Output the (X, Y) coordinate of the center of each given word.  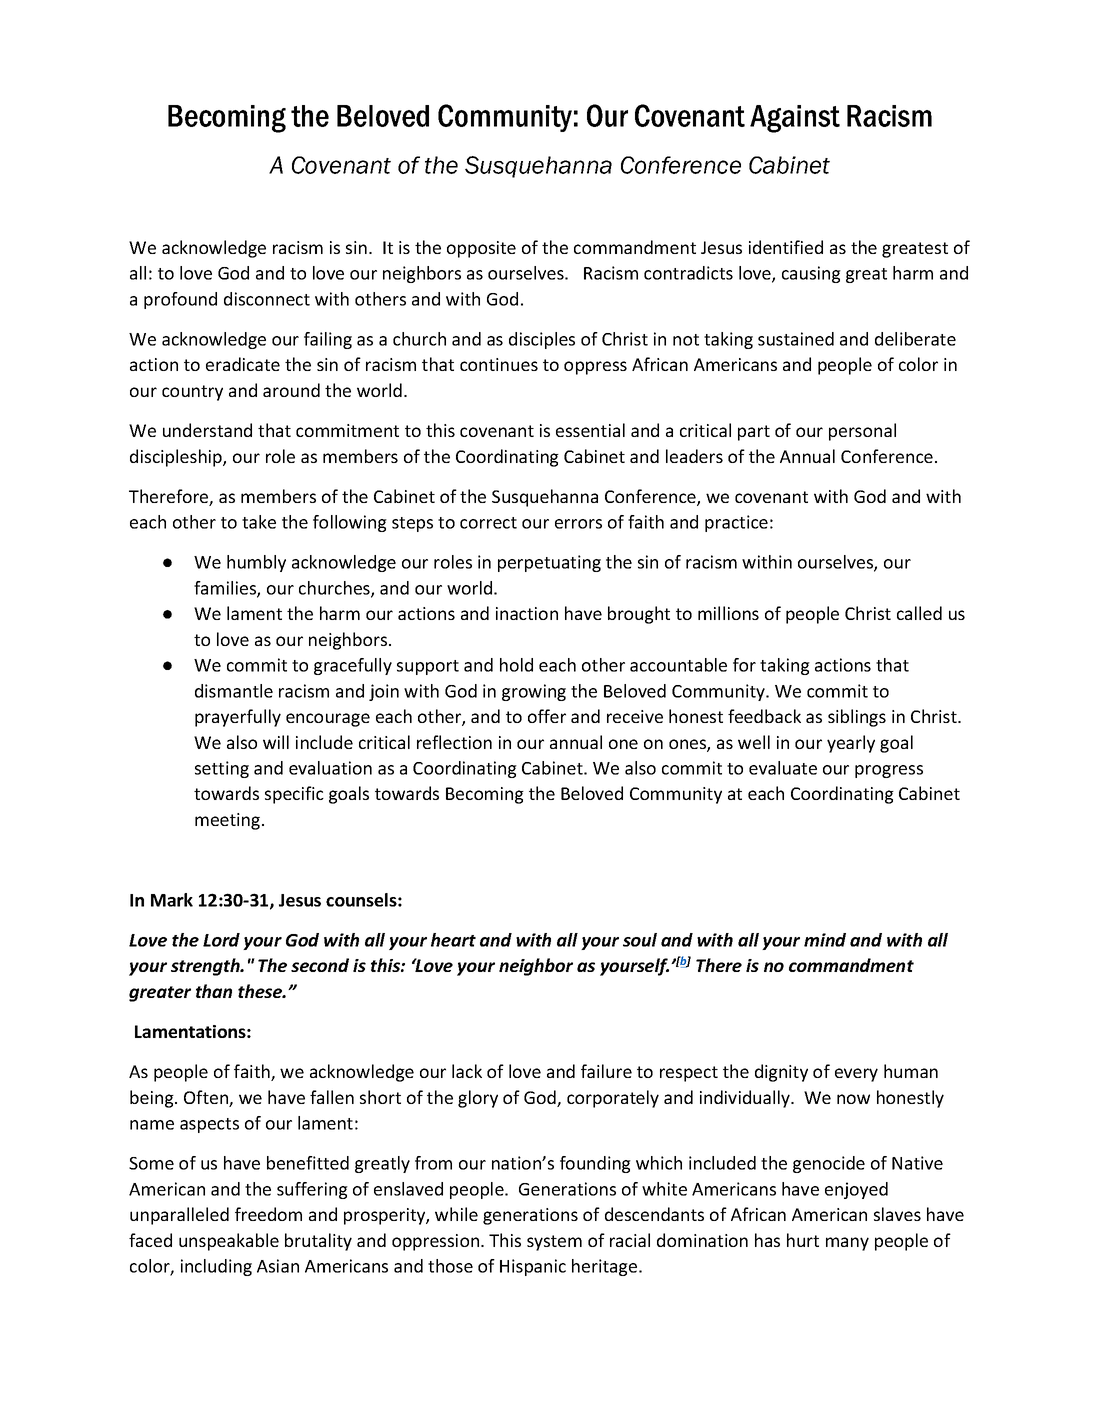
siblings (857, 718)
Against (795, 119)
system (554, 1243)
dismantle (234, 691)
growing (534, 692)
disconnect (267, 299)
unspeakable (229, 1242)
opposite (481, 249)
